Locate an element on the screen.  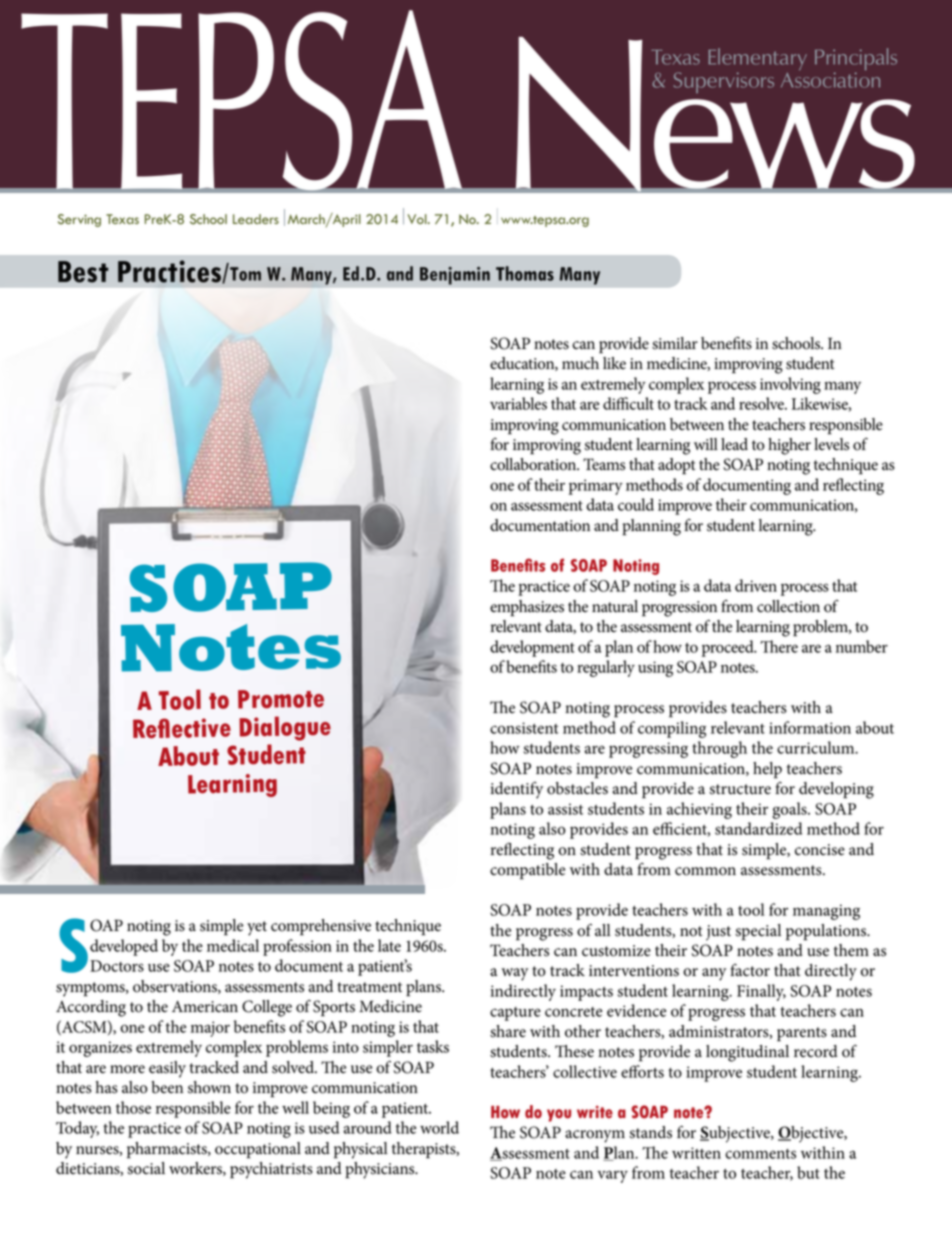
Supervisors is located at coordinates (724, 82).
